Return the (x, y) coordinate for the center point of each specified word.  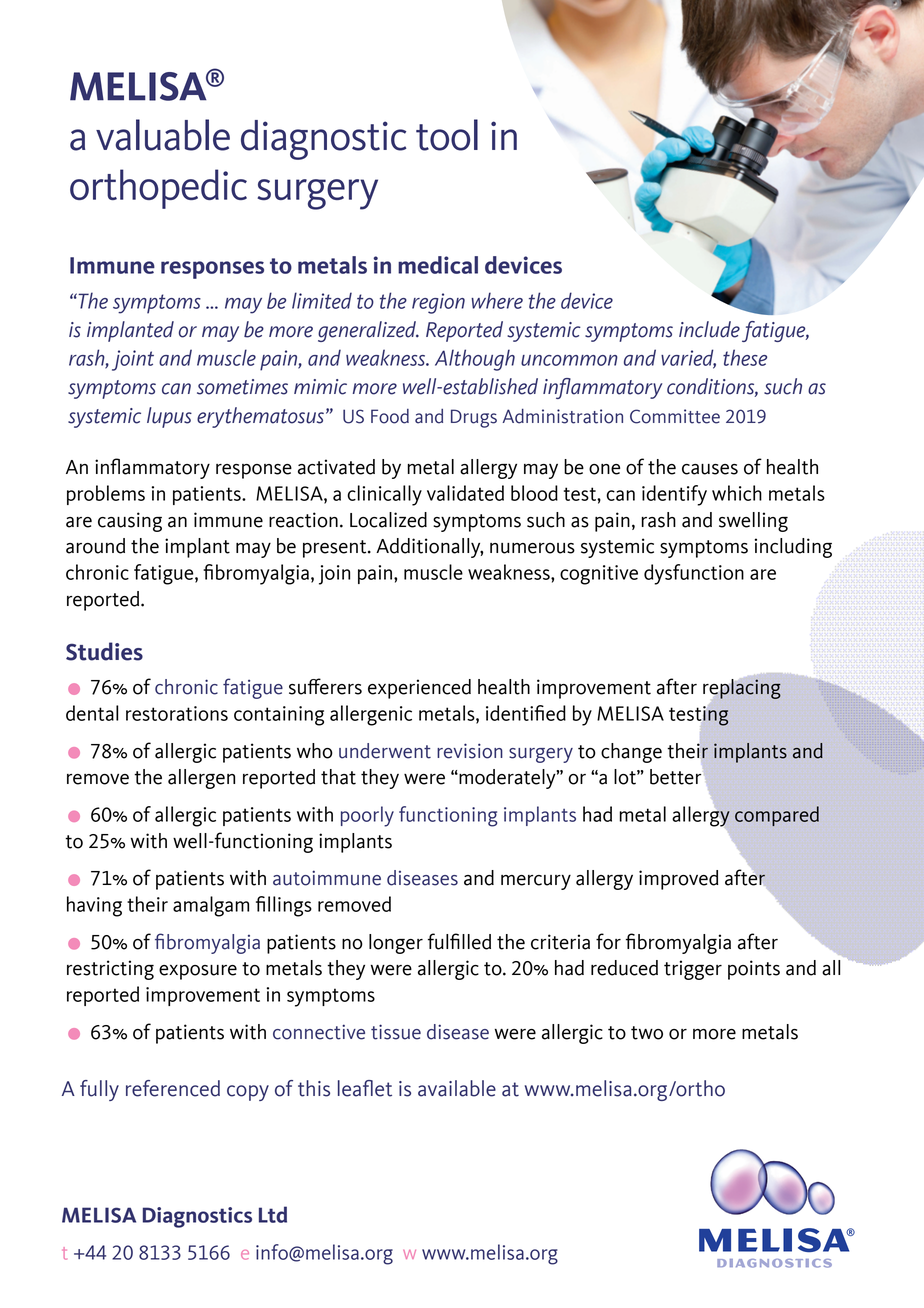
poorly (367, 816)
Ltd (273, 1214)
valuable (163, 135)
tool (447, 135)
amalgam (211, 906)
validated (465, 493)
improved (678, 880)
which (737, 493)
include (709, 329)
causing (130, 522)
